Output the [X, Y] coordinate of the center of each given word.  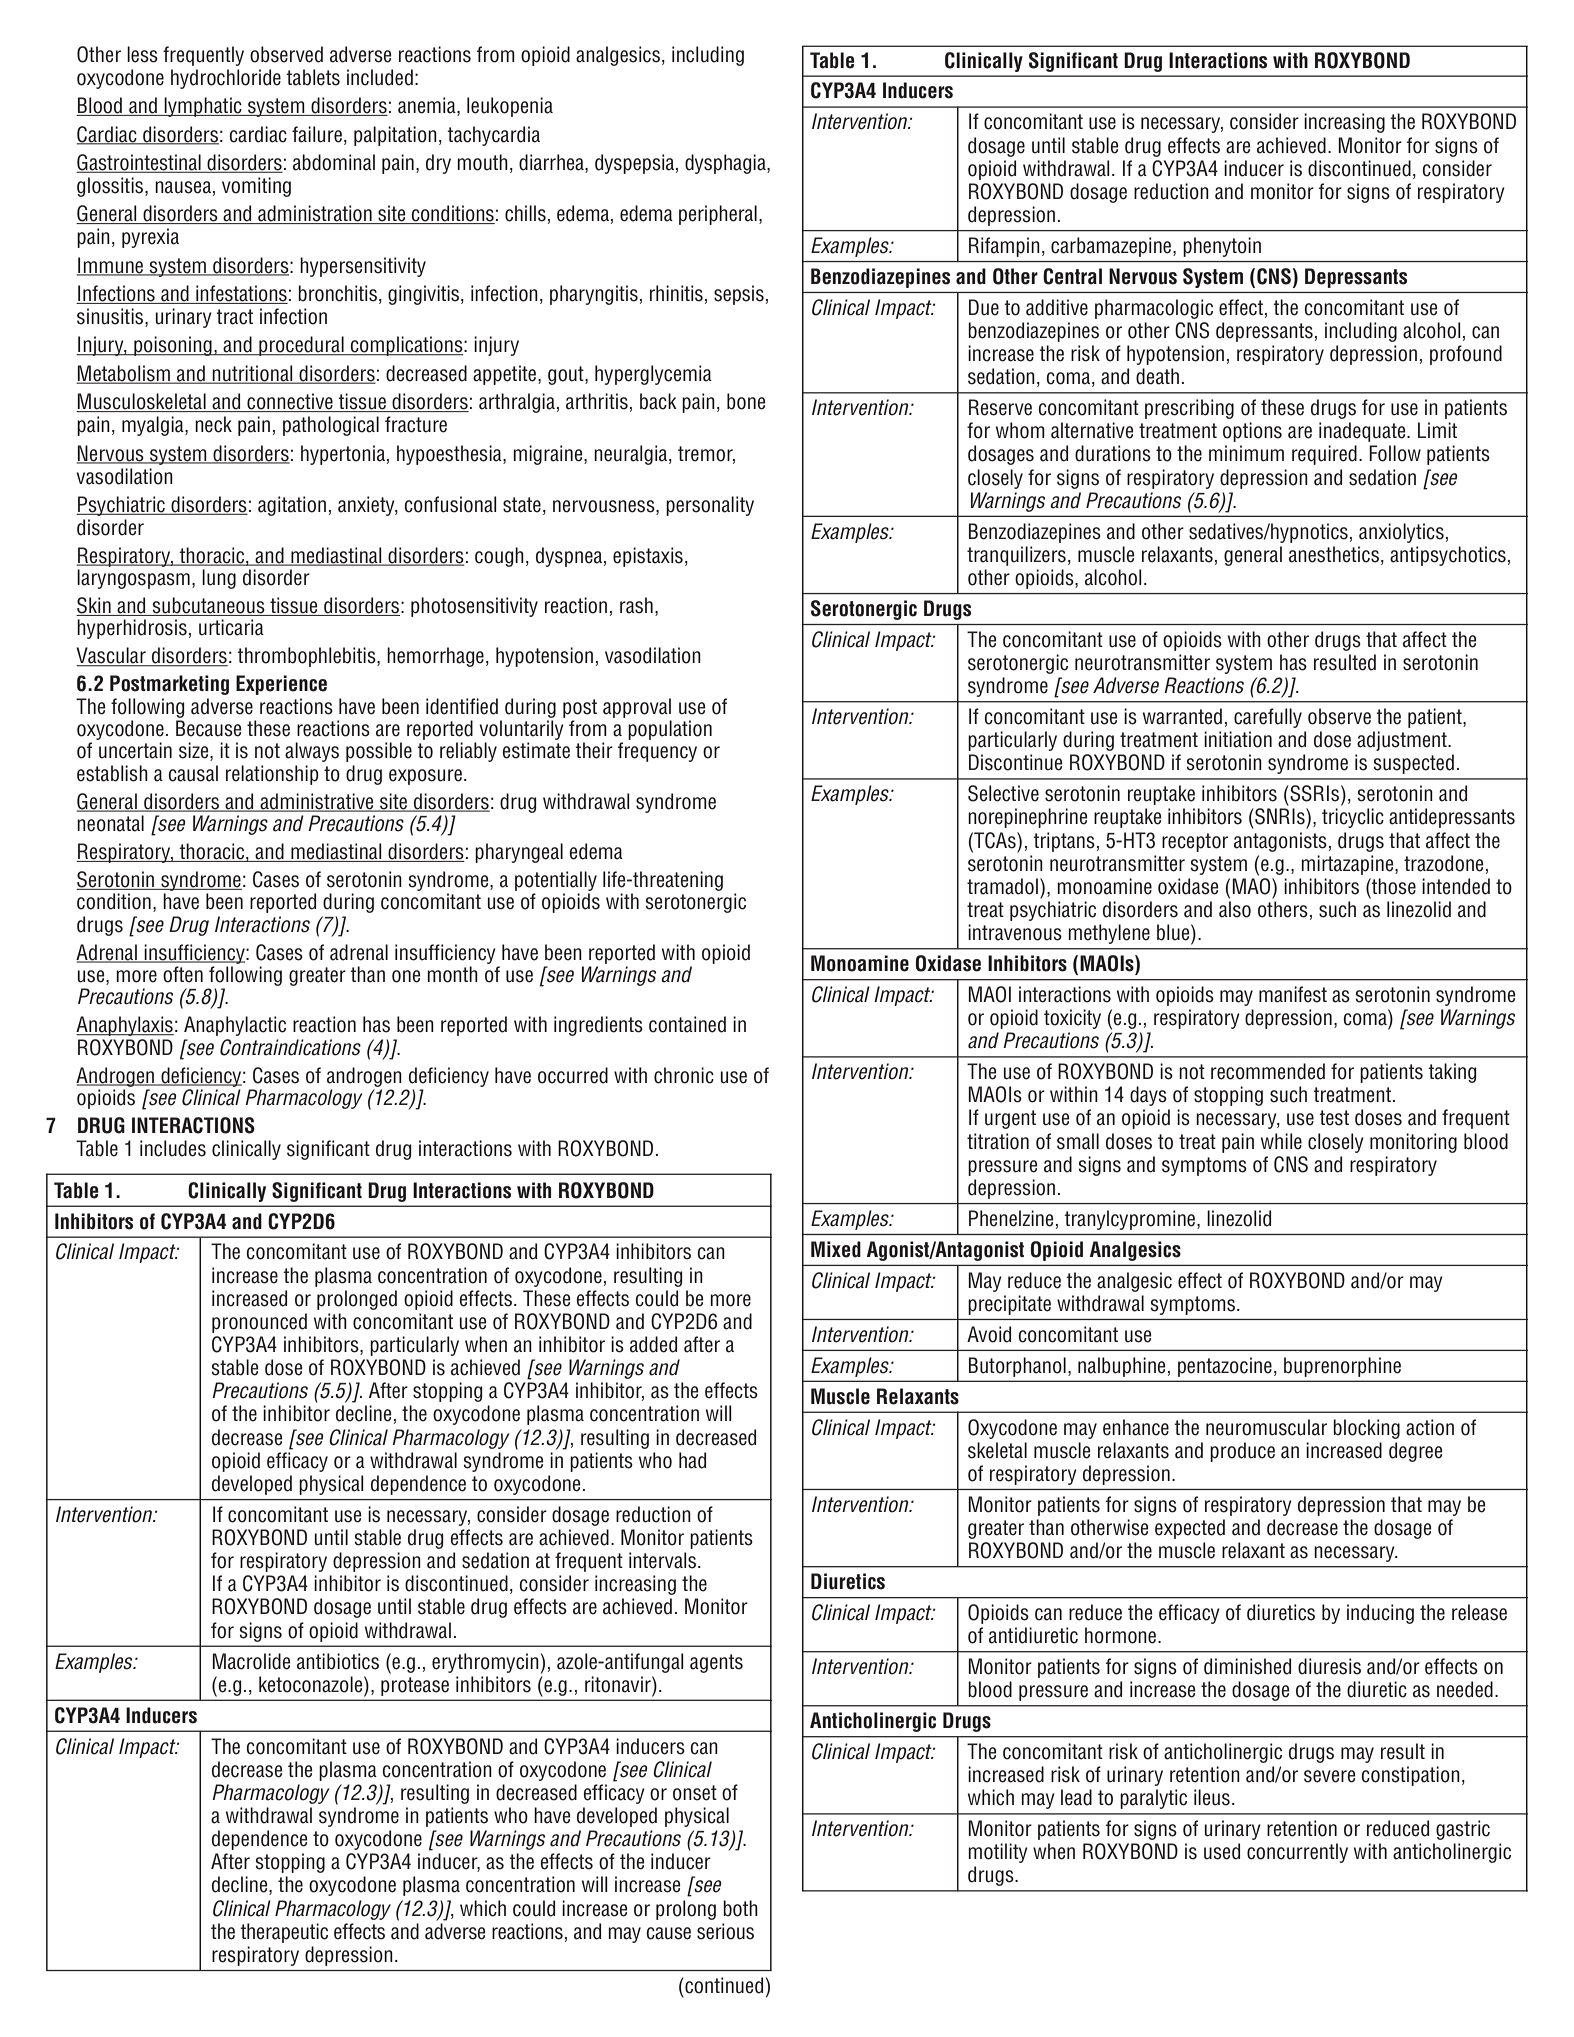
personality [710, 506]
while [1281, 1141]
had [692, 1460]
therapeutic [284, 1933]
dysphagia [726, 164]
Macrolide [251, 1661]
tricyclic [1353, 818]
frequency [657, 752]
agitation [292, 506]
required [1324, 455]
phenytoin [1222, 247]
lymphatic [203, 107]
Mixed [836, 1249]
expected [1190, 1529]
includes [173, 1148]
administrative [317, 802]
